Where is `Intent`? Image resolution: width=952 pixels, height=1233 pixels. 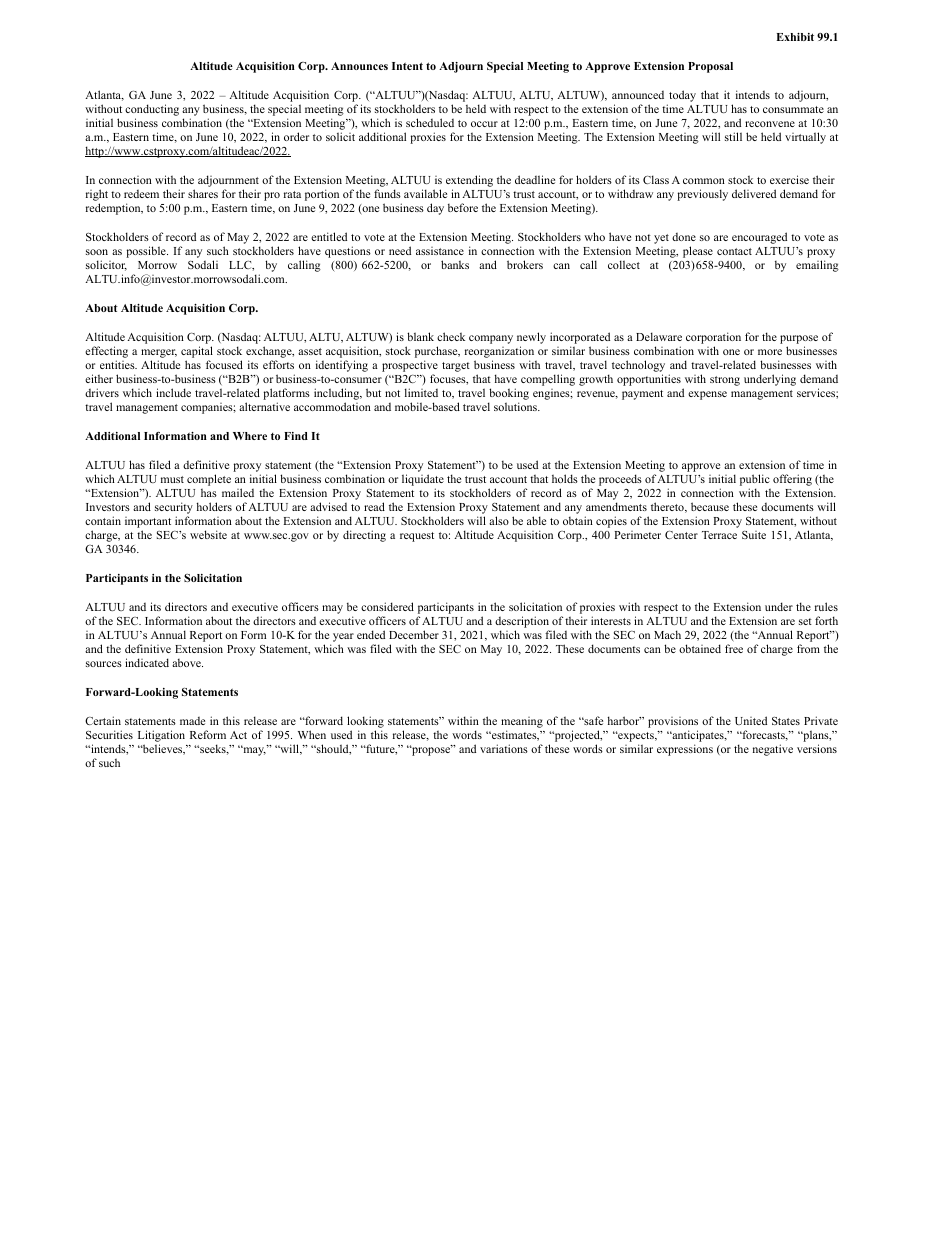
Intent is located at coordinates (407, 66).
